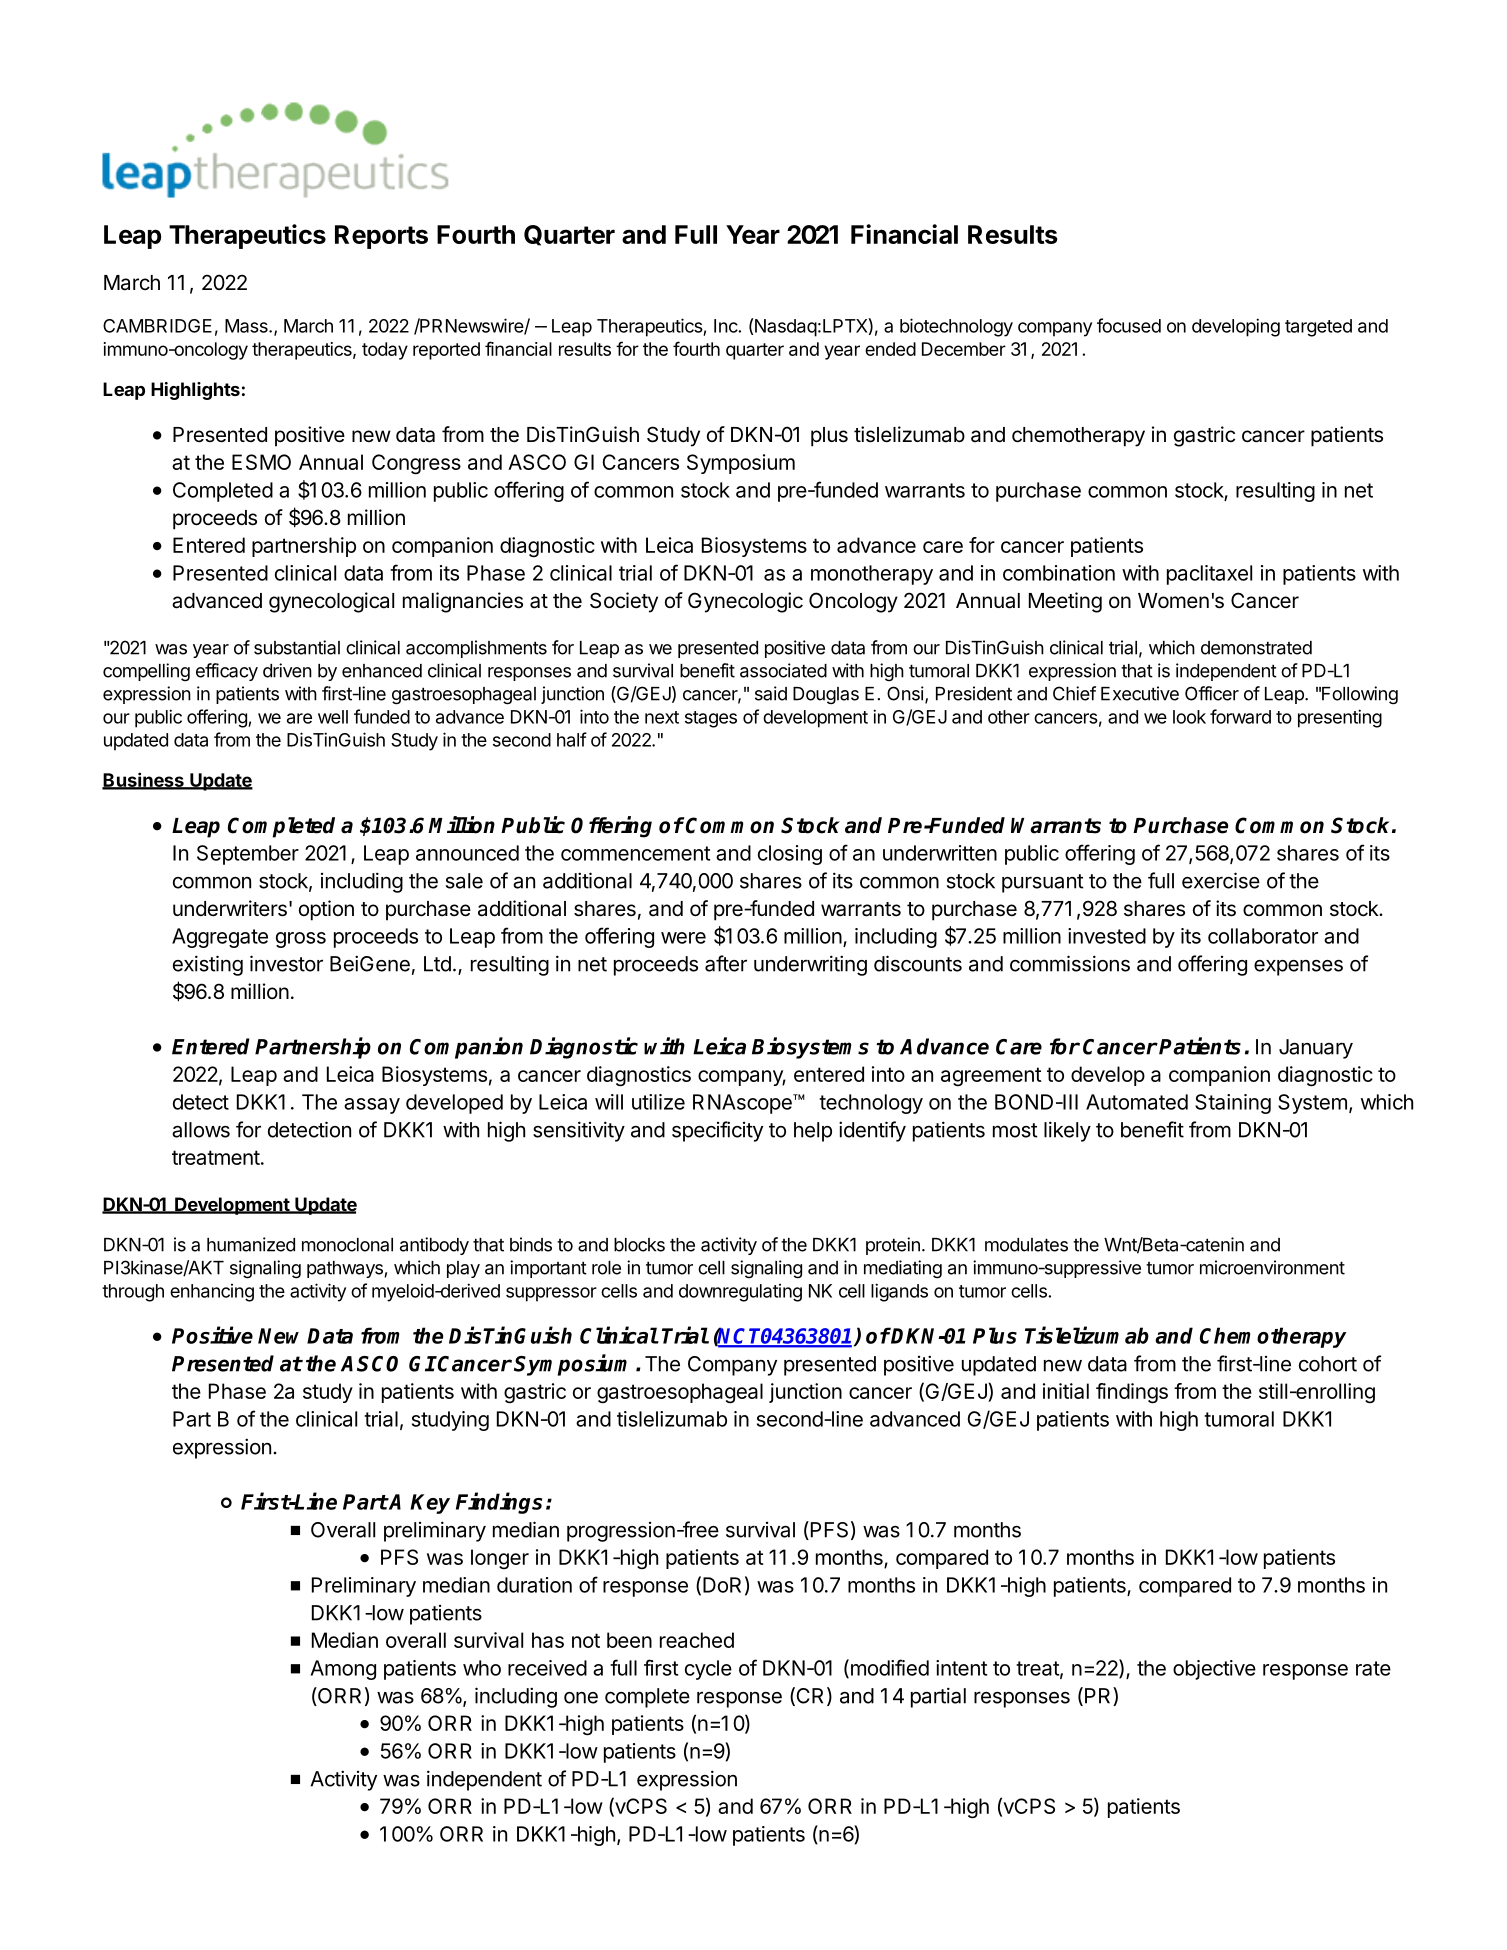 Image resolution: width=1507 pixels, height=1950 pixels. I want to click on collaborator, so click(1263, 936).
